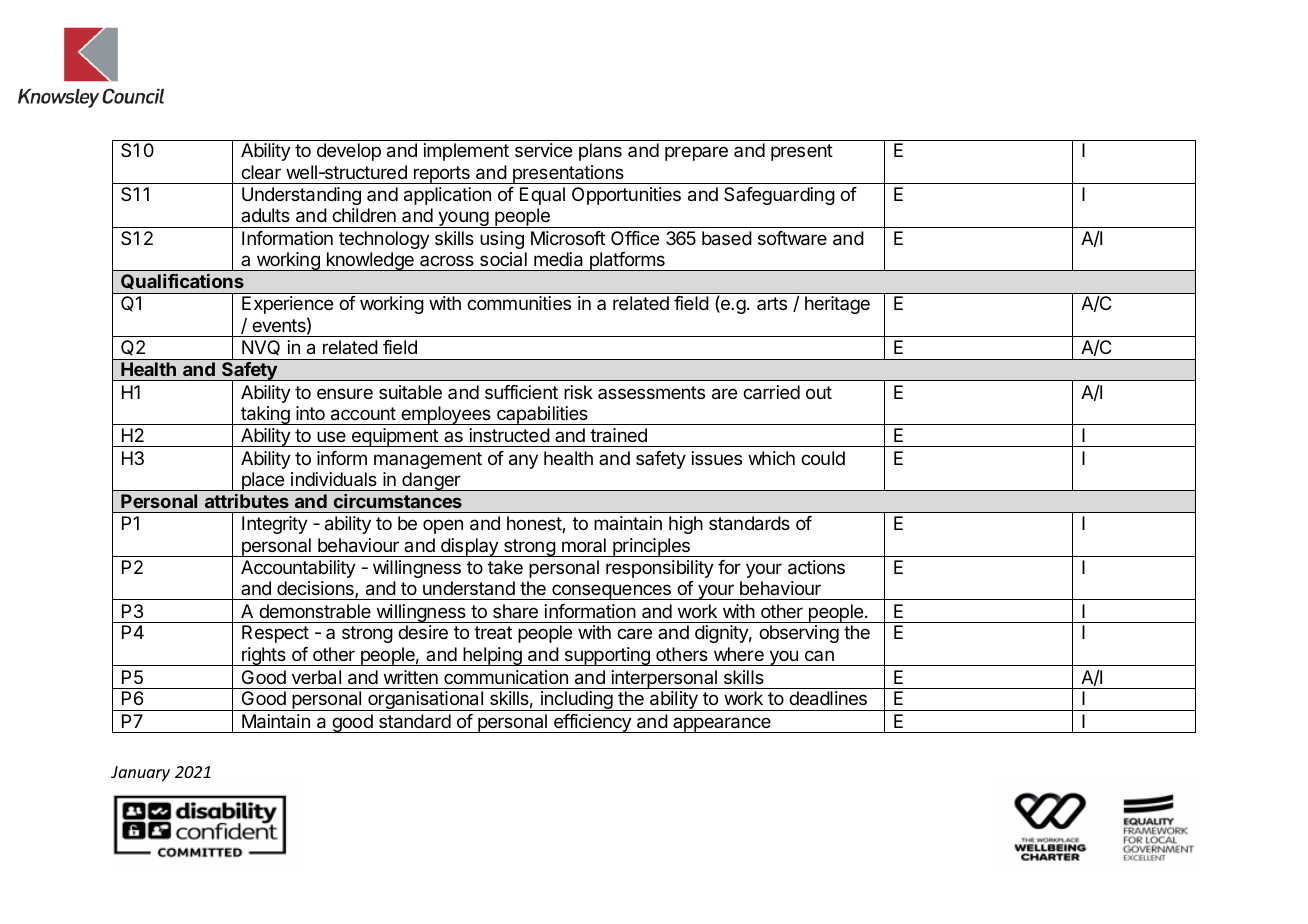  What do you see at coordinates (772, 303) in the screenshot?
I see `arts` at bounding box center [772, 303].
